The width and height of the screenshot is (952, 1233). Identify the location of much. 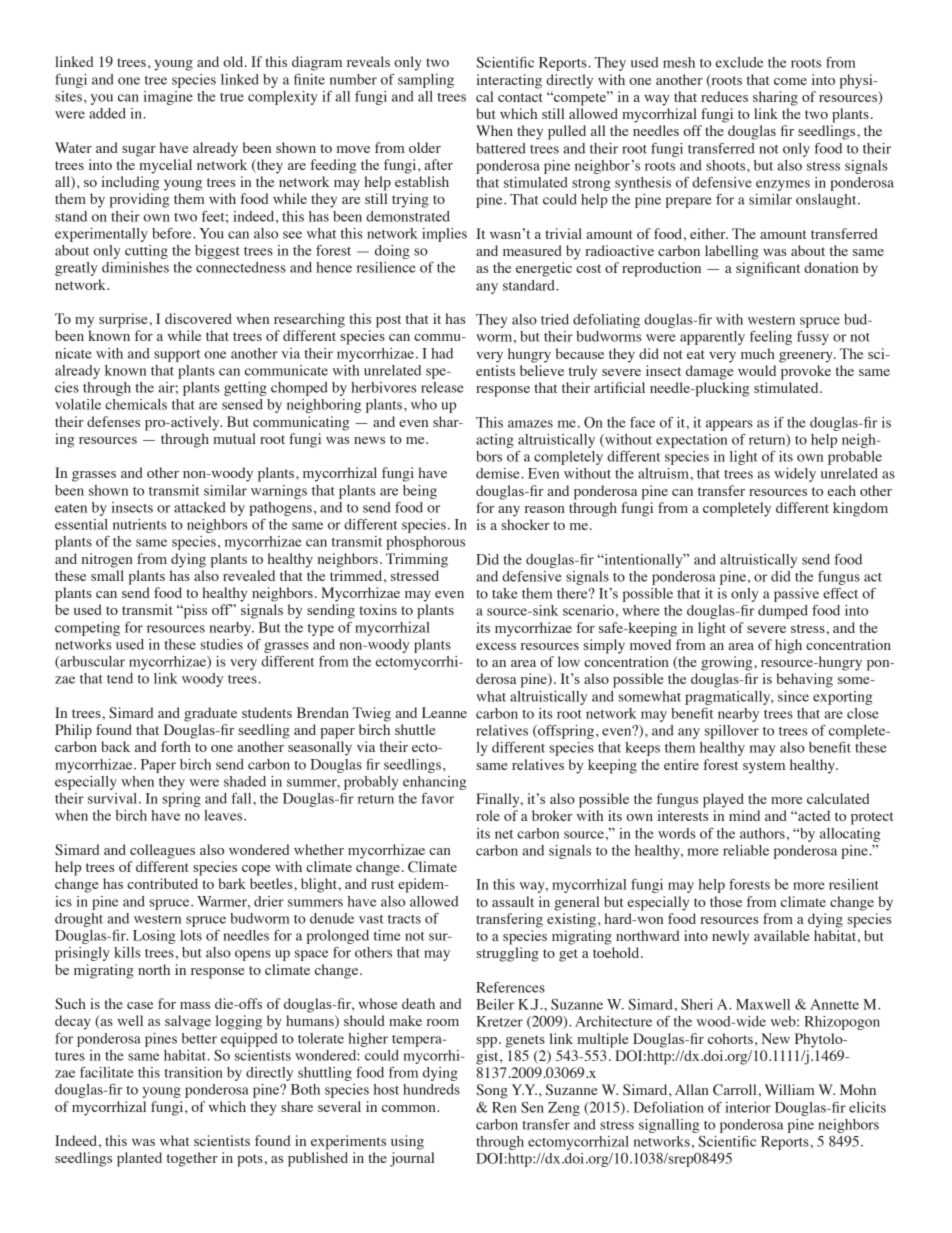
(758, 353).
